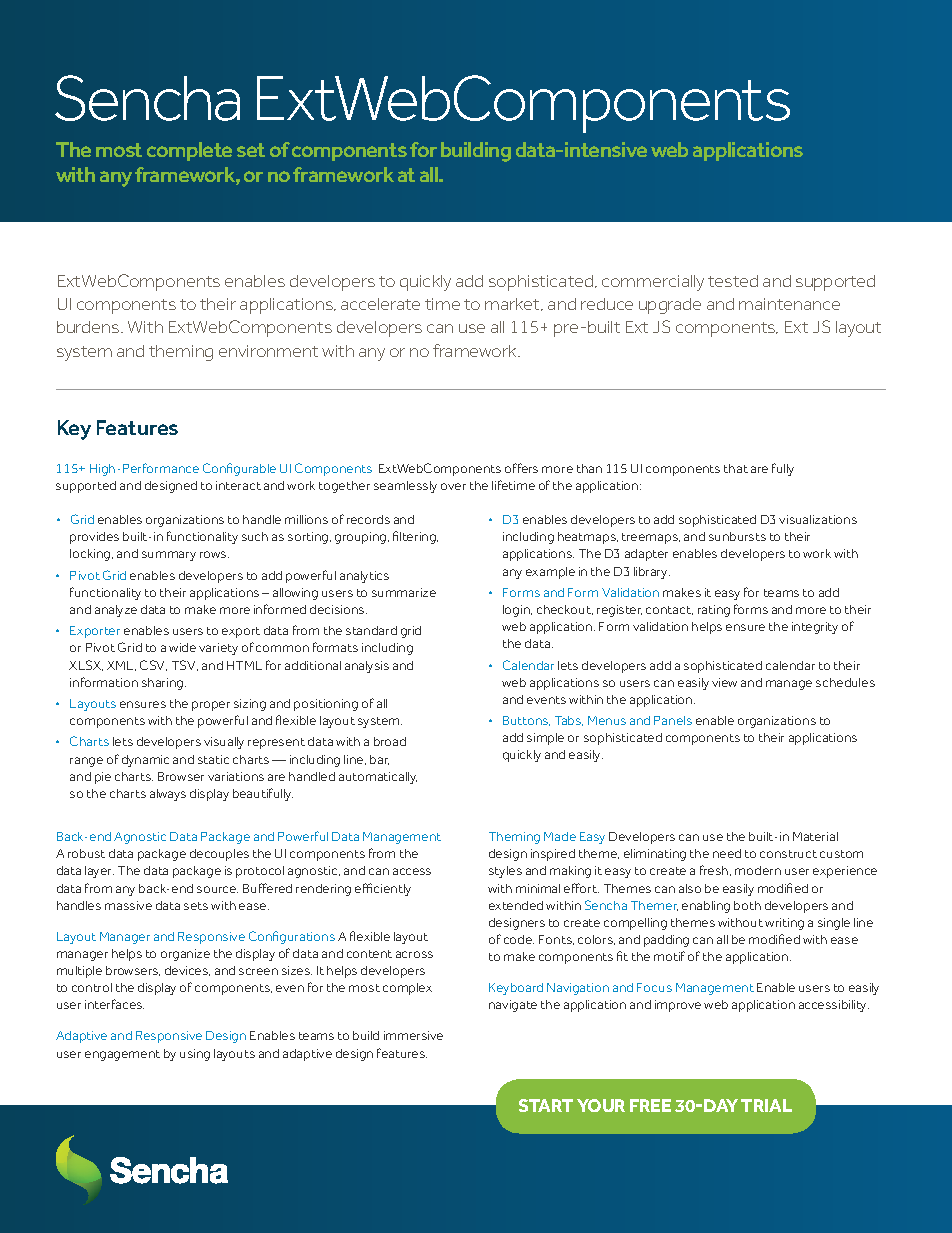 The image size is (952, 1233). Describe the element at coordinates (733, 281) in the image. I see `tested` at that location.
